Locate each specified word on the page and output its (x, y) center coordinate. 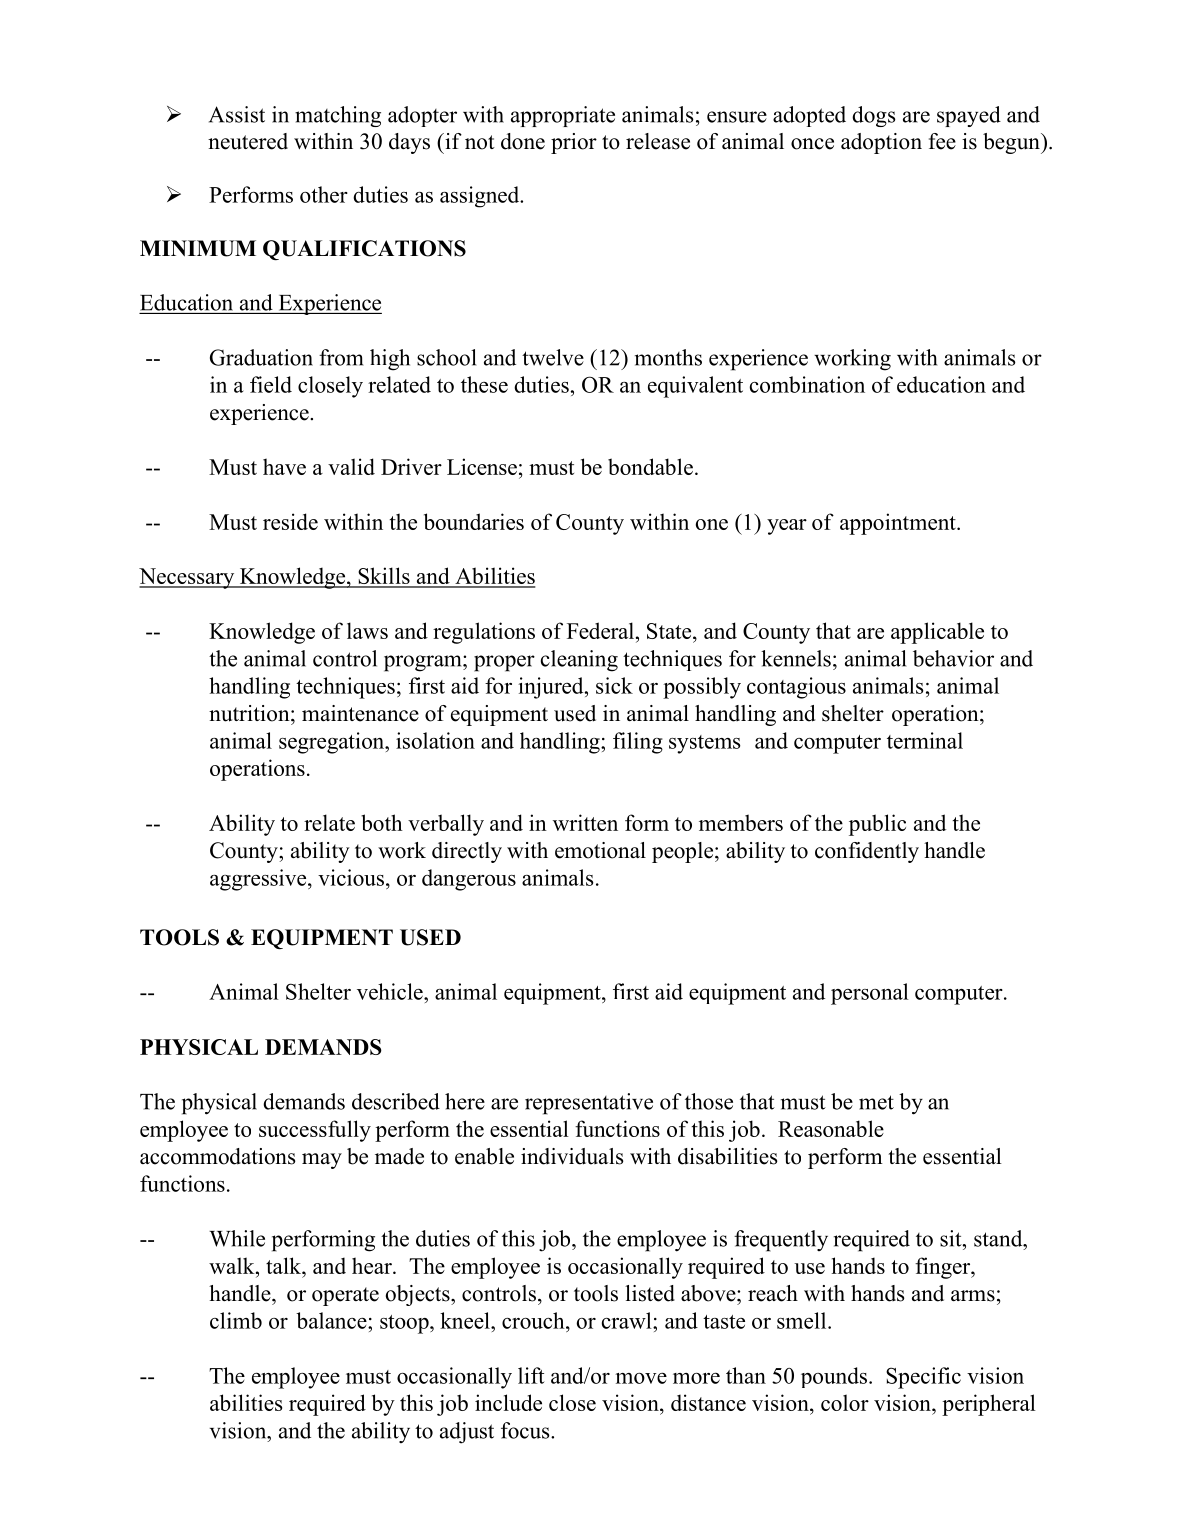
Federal (602, 630)
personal (870, 994)
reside (290, 521)
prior (574, 143)
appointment (899, 524)
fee (942, 141)
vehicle (391, 991)
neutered (248, 141)
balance (332, 1320)
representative (589, 1104)
